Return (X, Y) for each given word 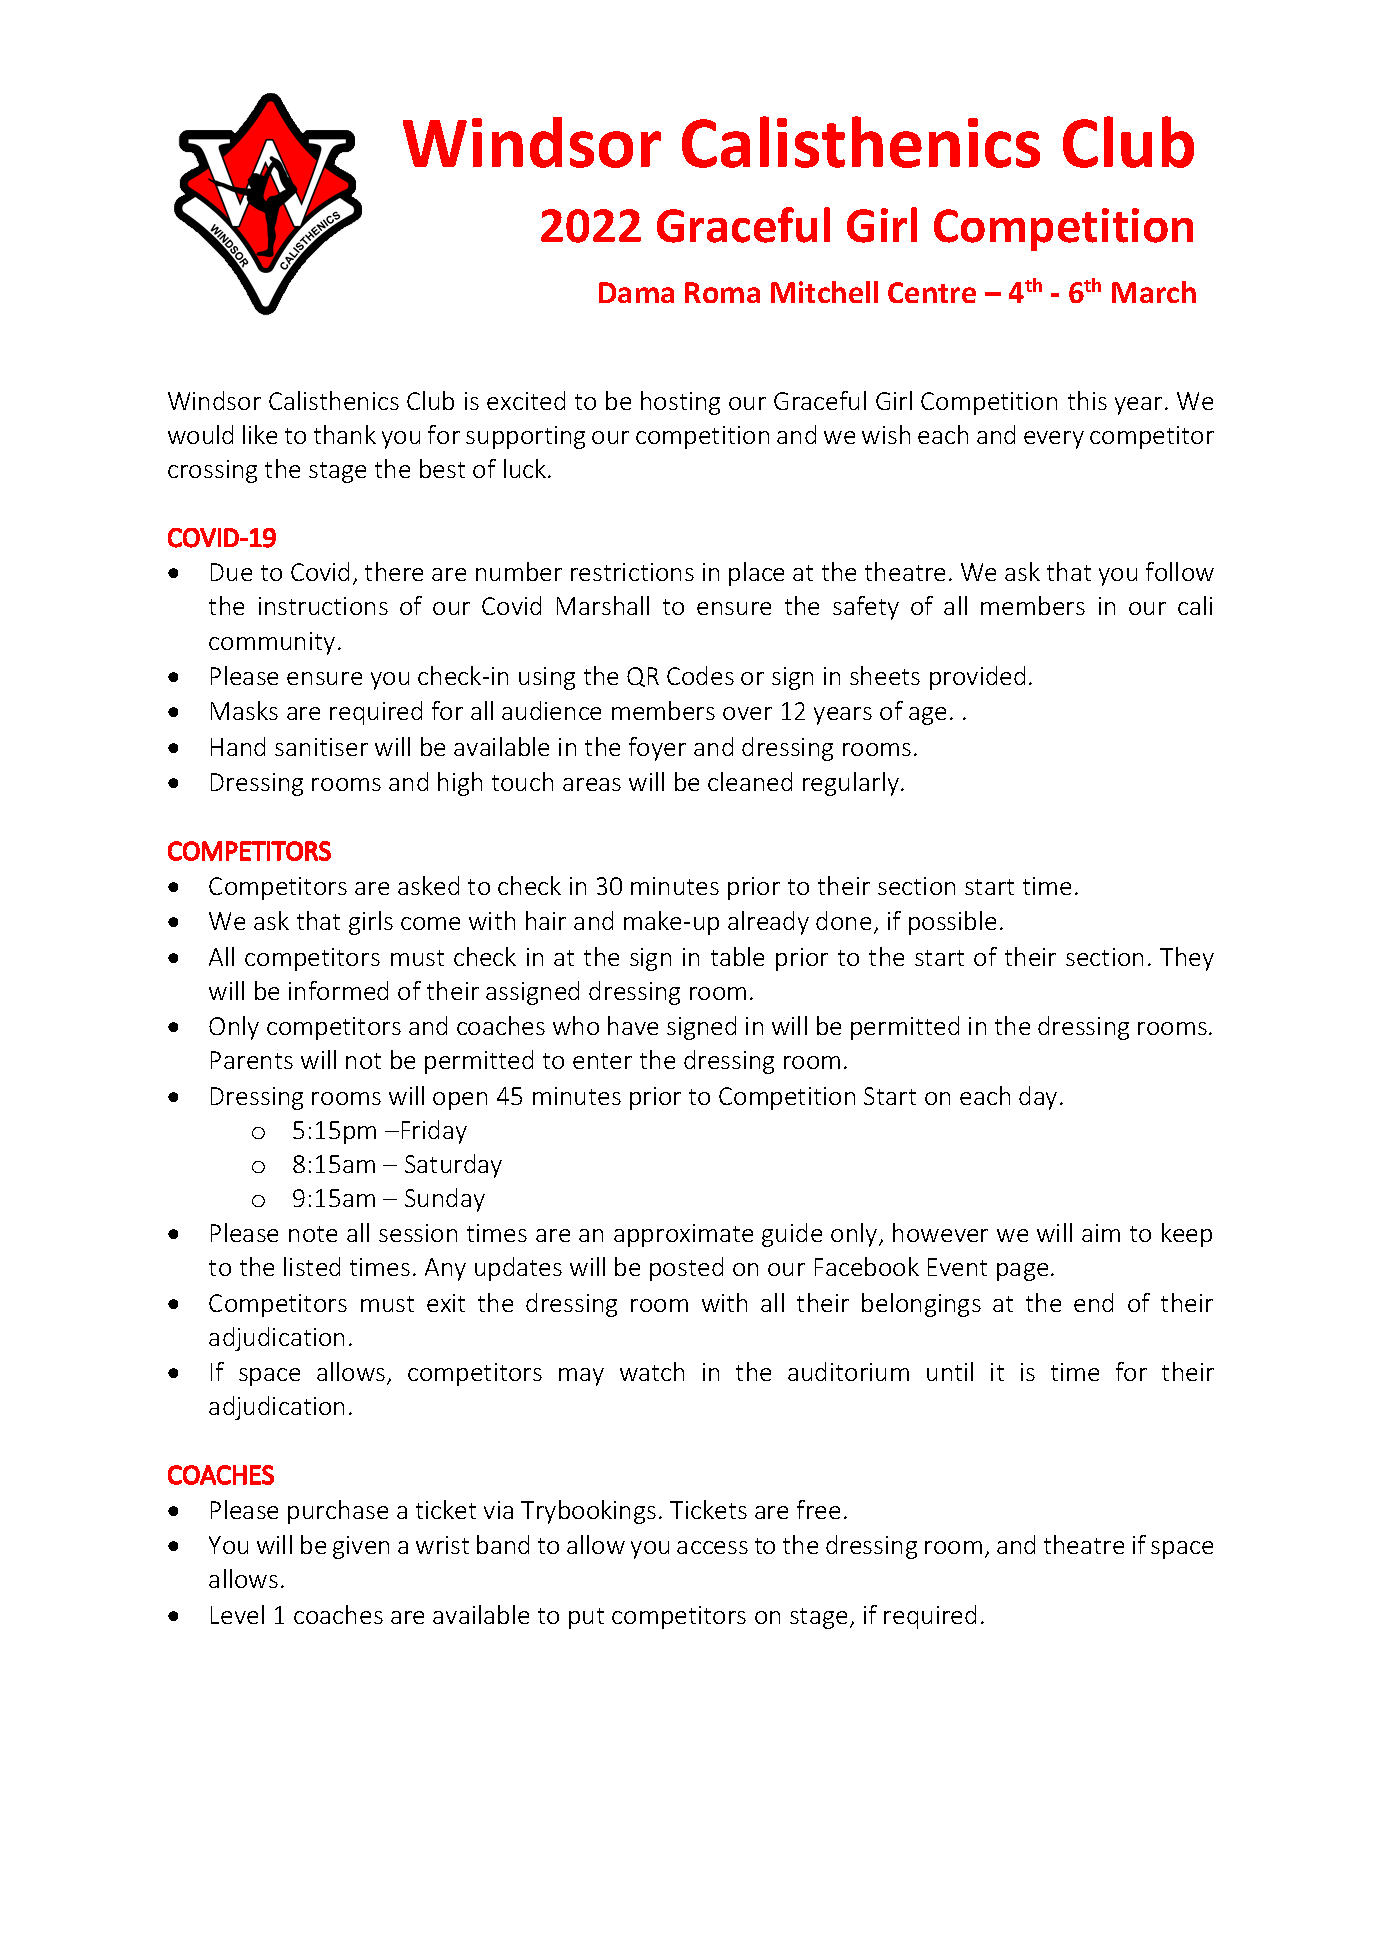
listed (312, 1266)
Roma (722, 292)
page (1022, 1272)
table (737, 956)
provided (977, 678)
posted (686, 1269)
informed (338, 990)
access (712, 1547)
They (1187, 959)
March (1154, 292)
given (361, 1547)
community (272, 643)
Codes (700, 675)
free (818, 1509)
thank (345, 434)
